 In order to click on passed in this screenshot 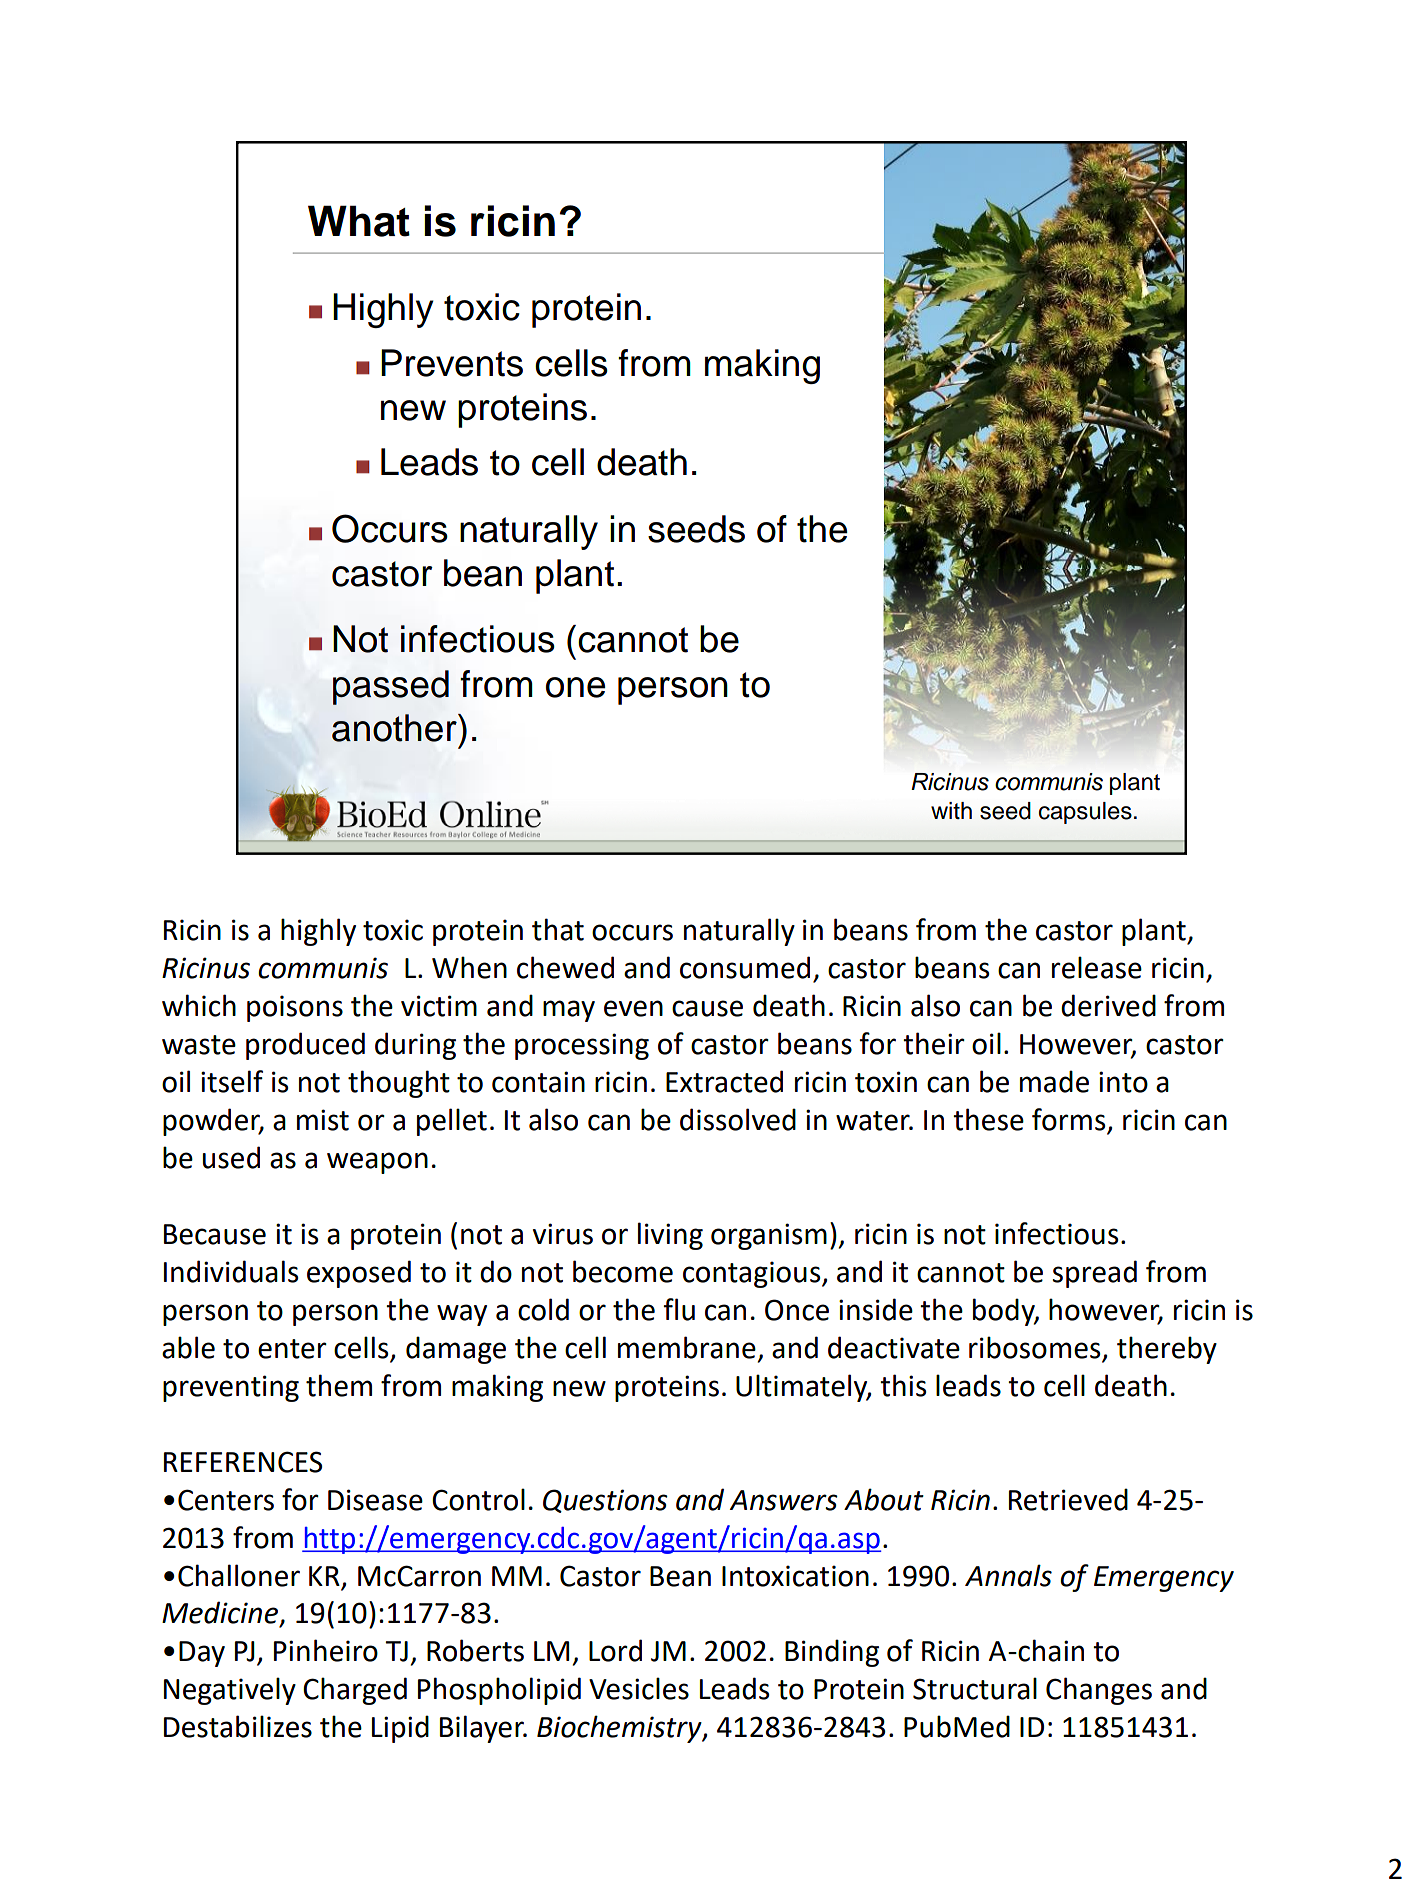, I will do `click(391, 687)`.
